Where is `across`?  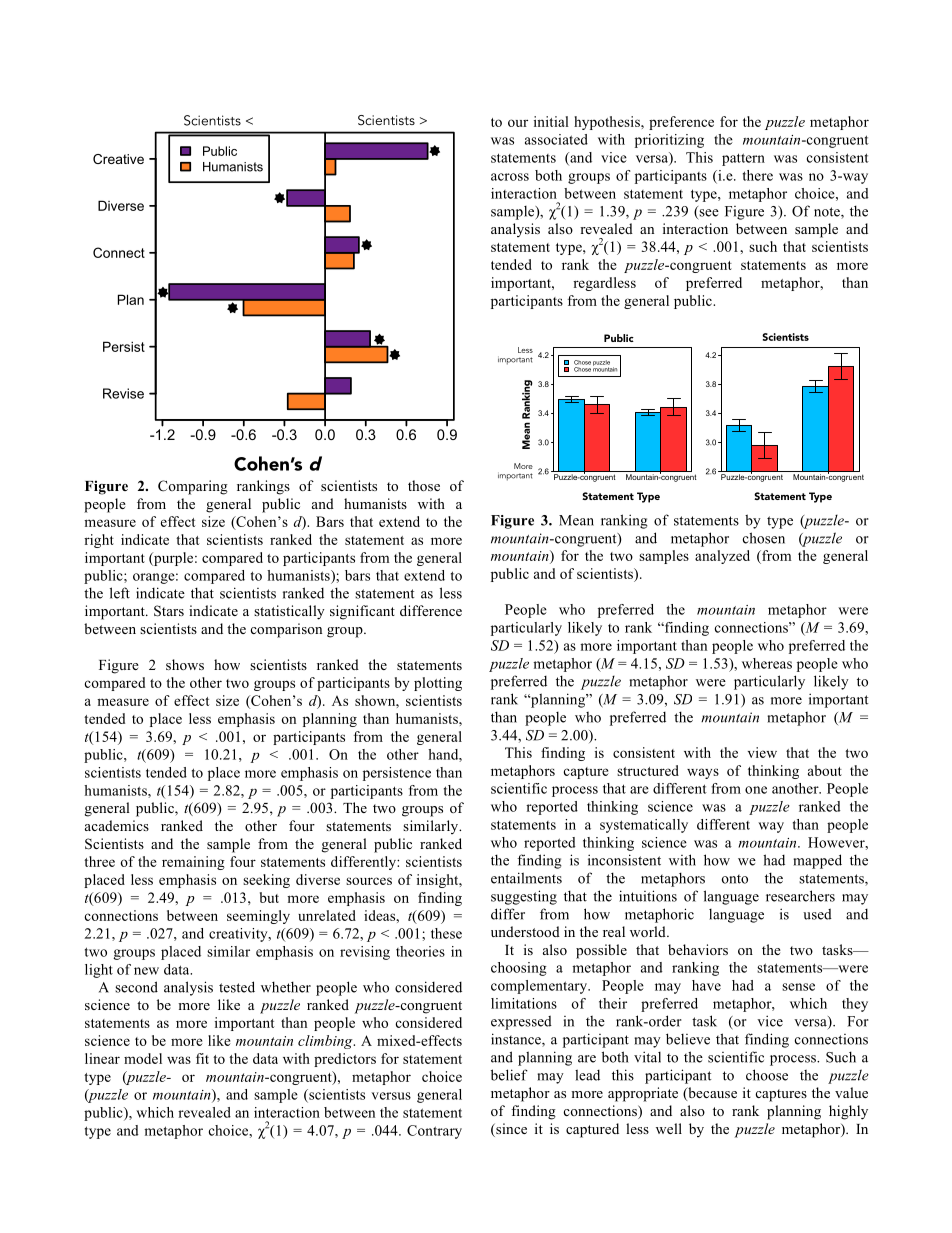
across is located at coordinates (510, 177).
